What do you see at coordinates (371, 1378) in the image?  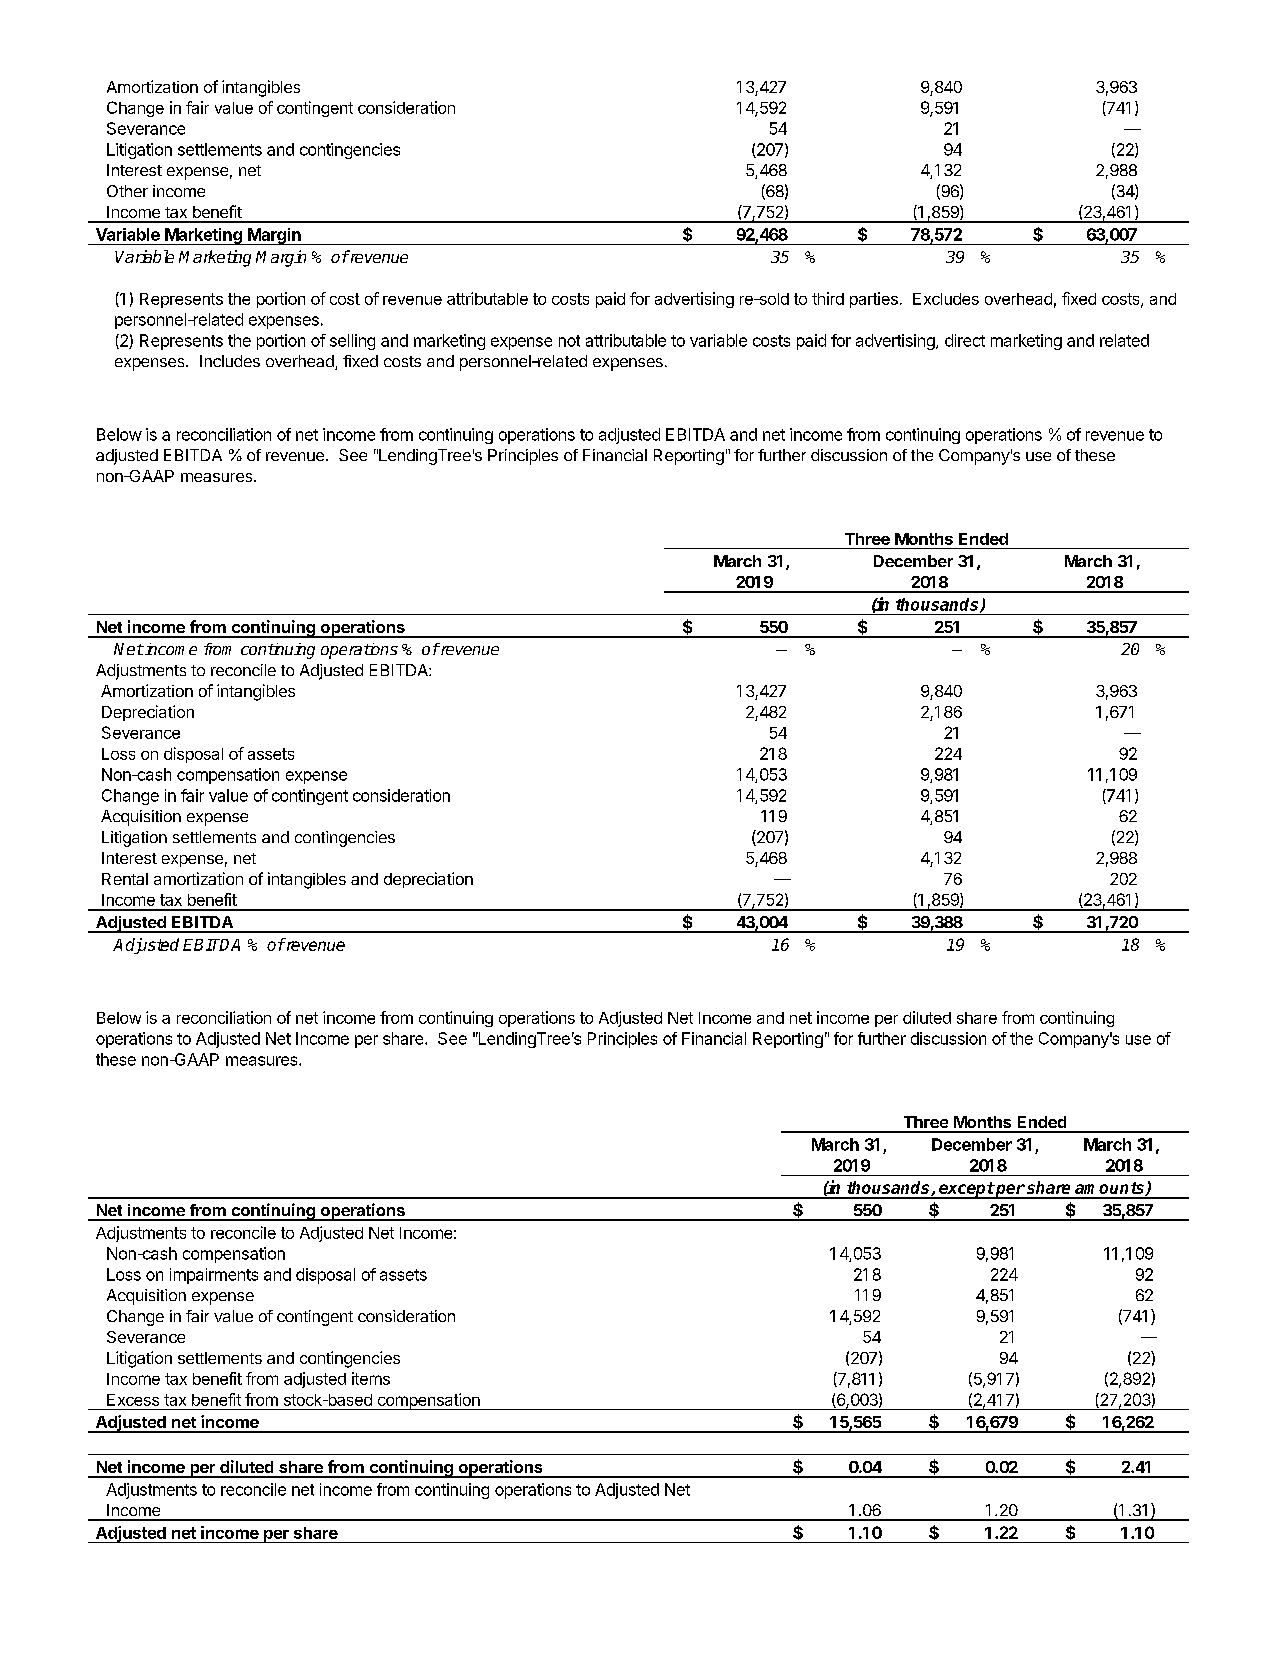 I see `items` at bounding box center [371, 1378].
